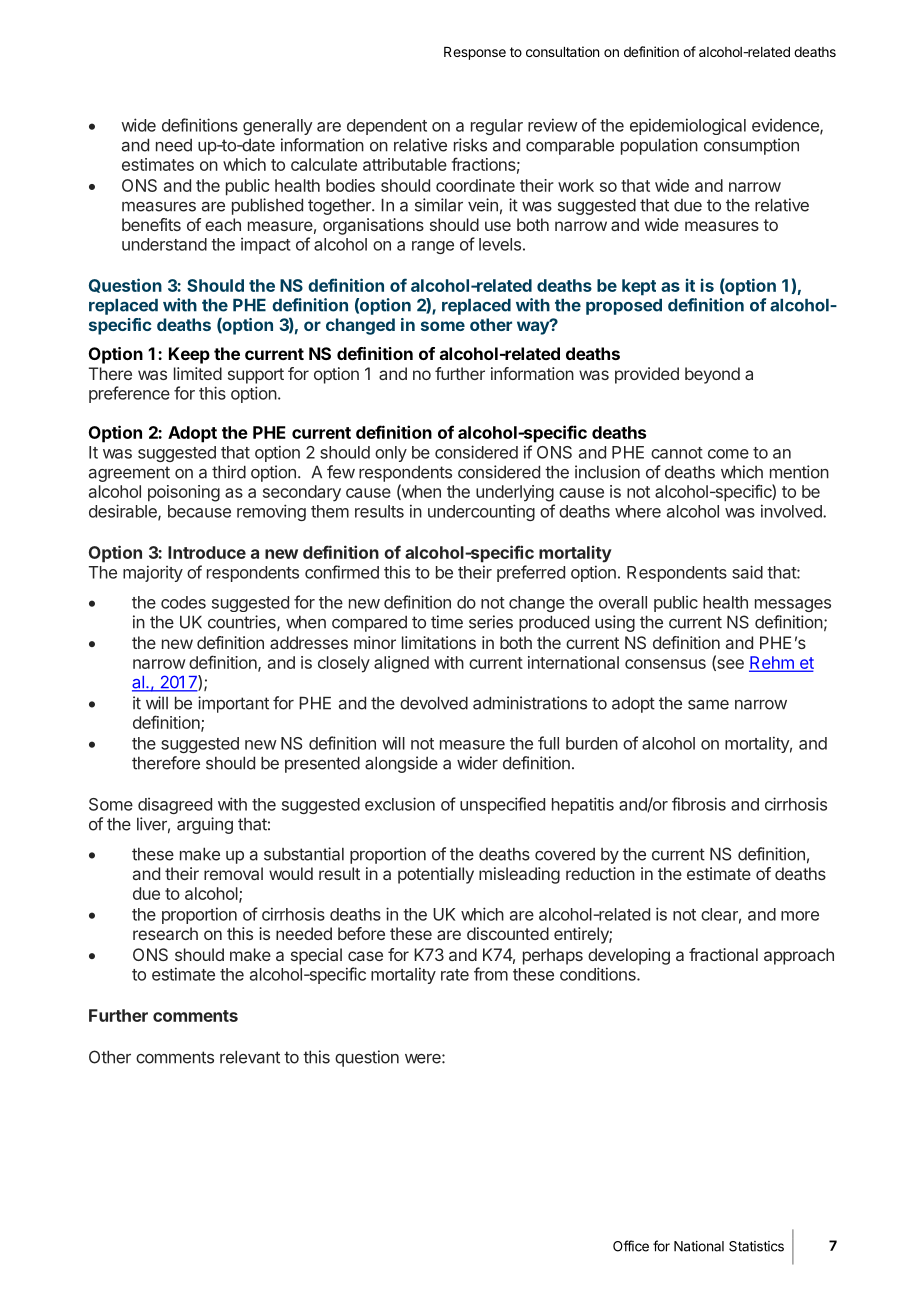 The image size is (924, 1308). Describe the element at coordinates (475, 53) in the screenshot. I see `Response` at that location.
